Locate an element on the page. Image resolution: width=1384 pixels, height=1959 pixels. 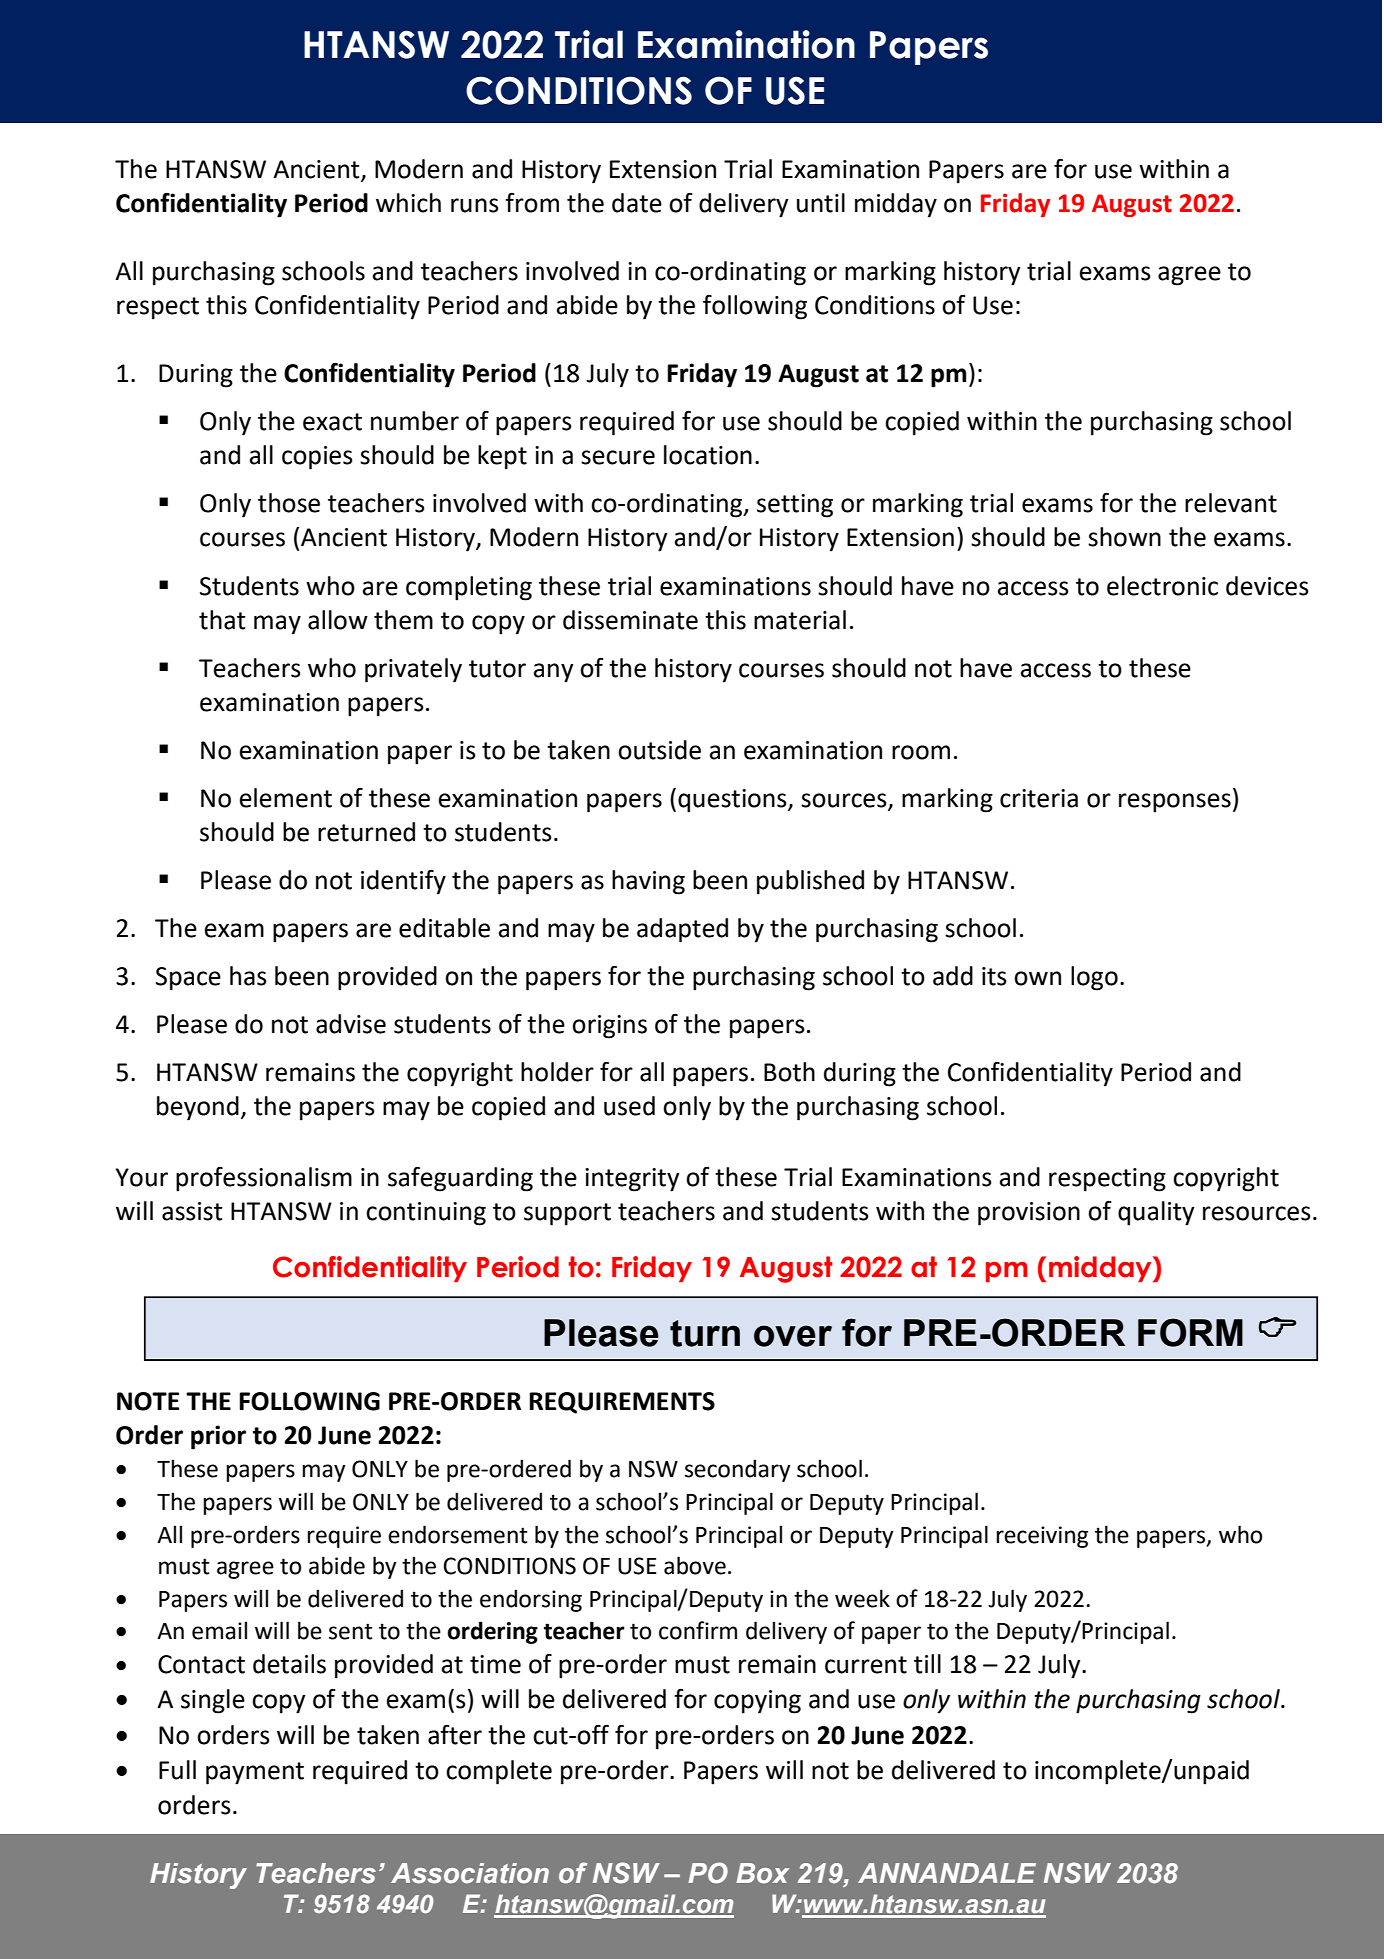
secondary is located at coordinates (738, 1470).
